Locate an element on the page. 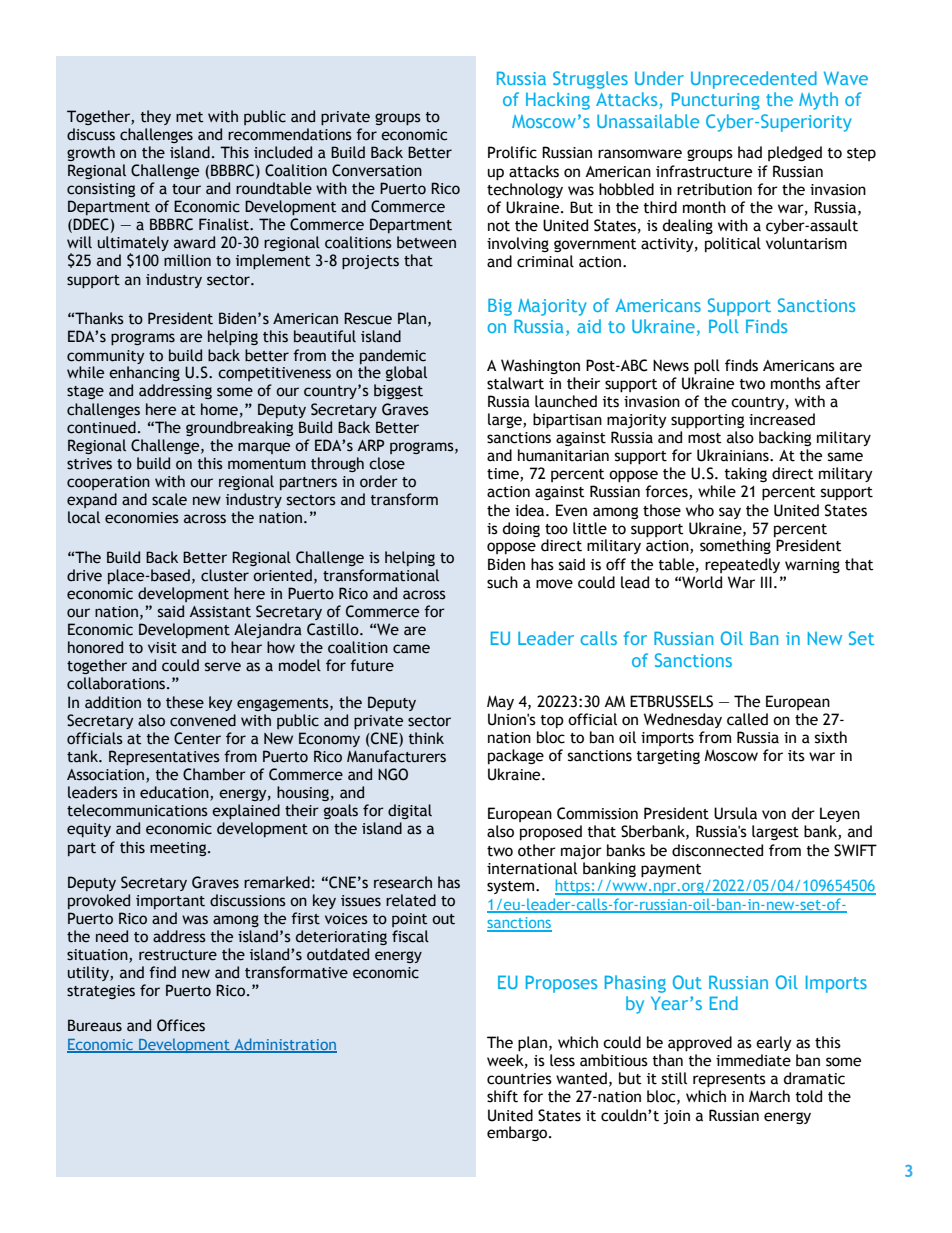  called is located at coordinates (747, 719).
